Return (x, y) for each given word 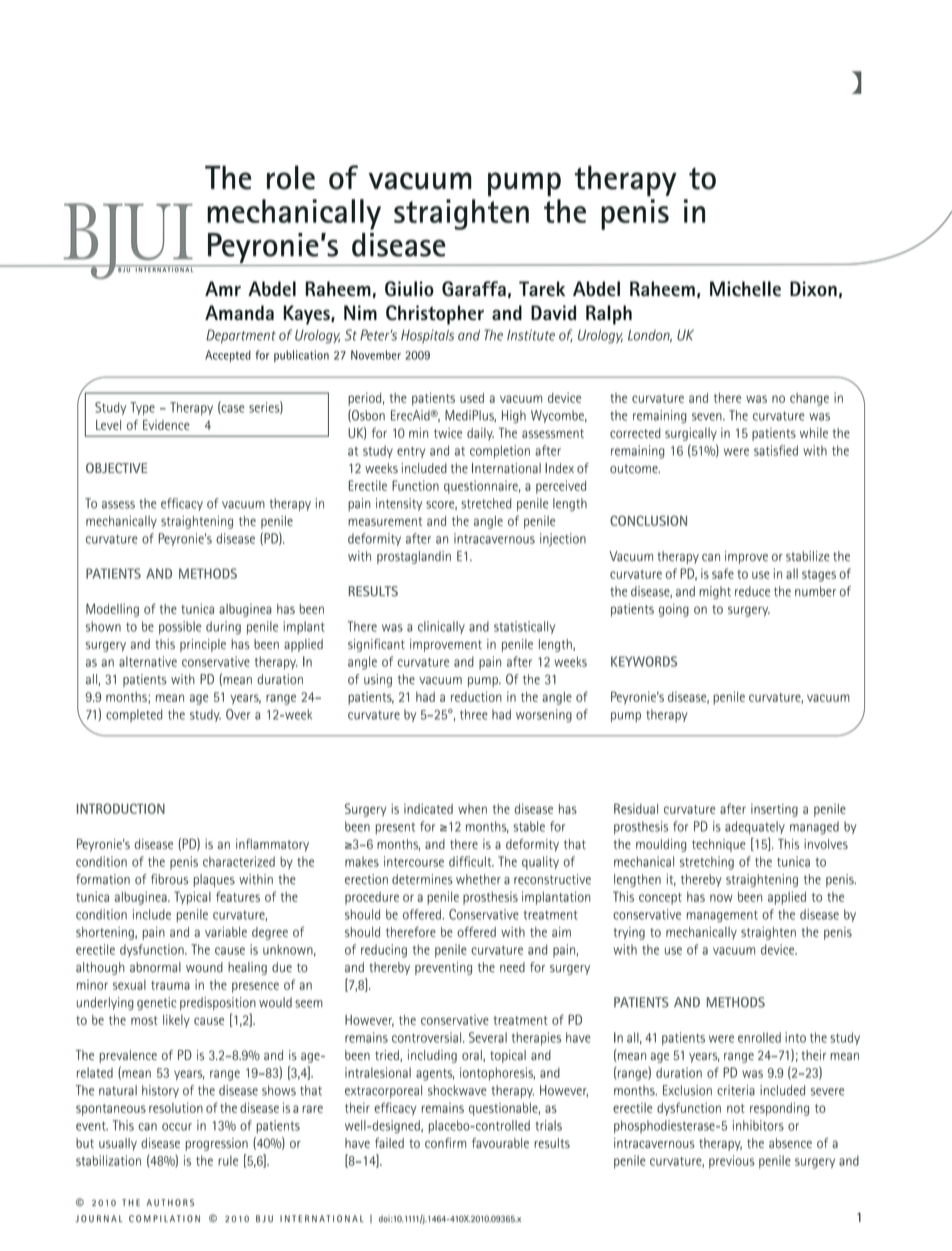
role (291, 177)
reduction (476, 696)
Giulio (409, 289)
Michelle (745, 288)
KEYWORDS (644, 661)
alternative (148, 661)
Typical (192, 898)
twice (448, 433)
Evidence (166, 425)
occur (177, 1127)
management (722, 916)
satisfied (776, 450)
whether (478, 879)
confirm (445, 1143)
